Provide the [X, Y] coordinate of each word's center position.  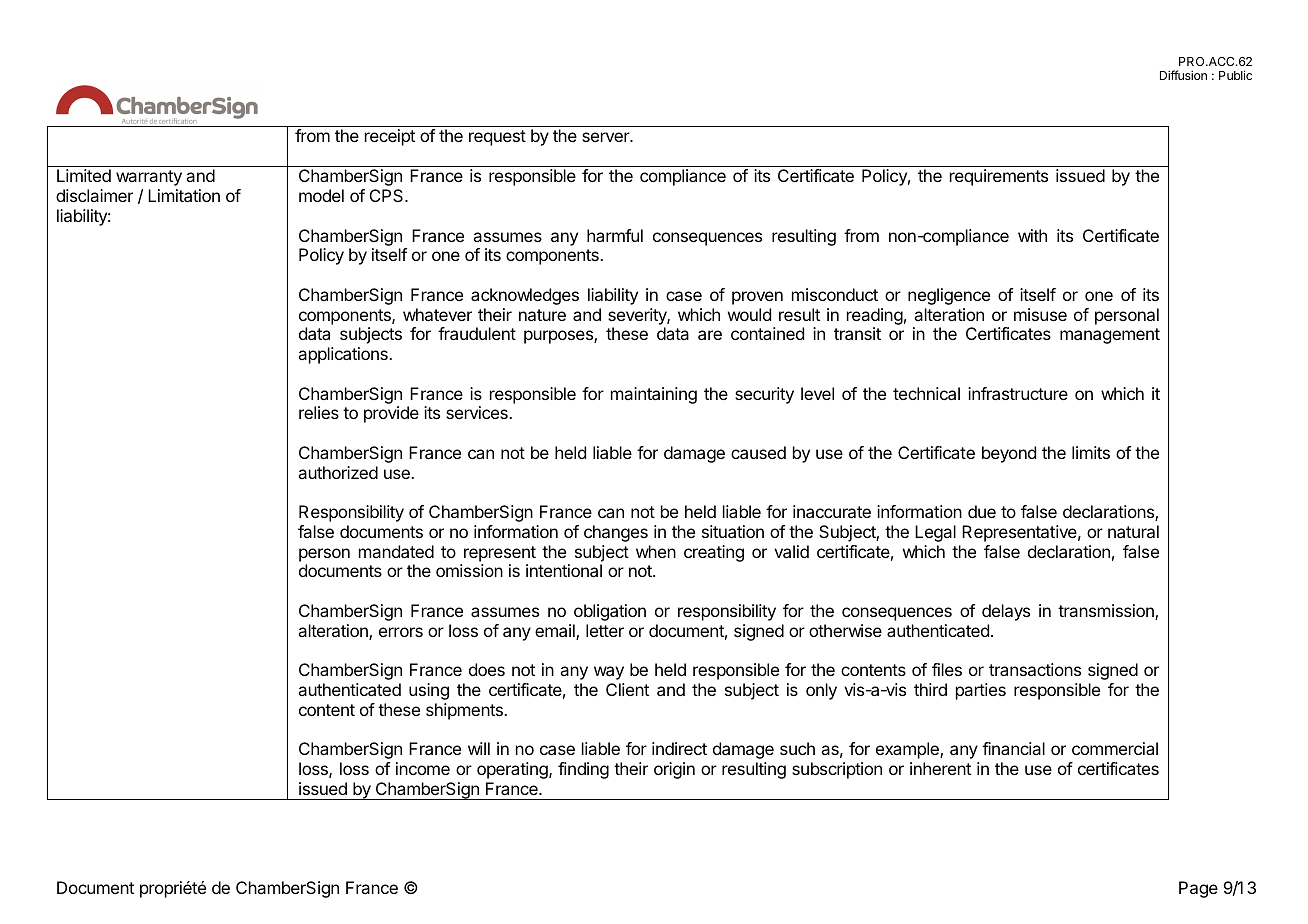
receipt [390, 137]
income [423, 768]
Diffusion [1183, 75]
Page [1198, 889]
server [607, 137]
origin [674, 770]
